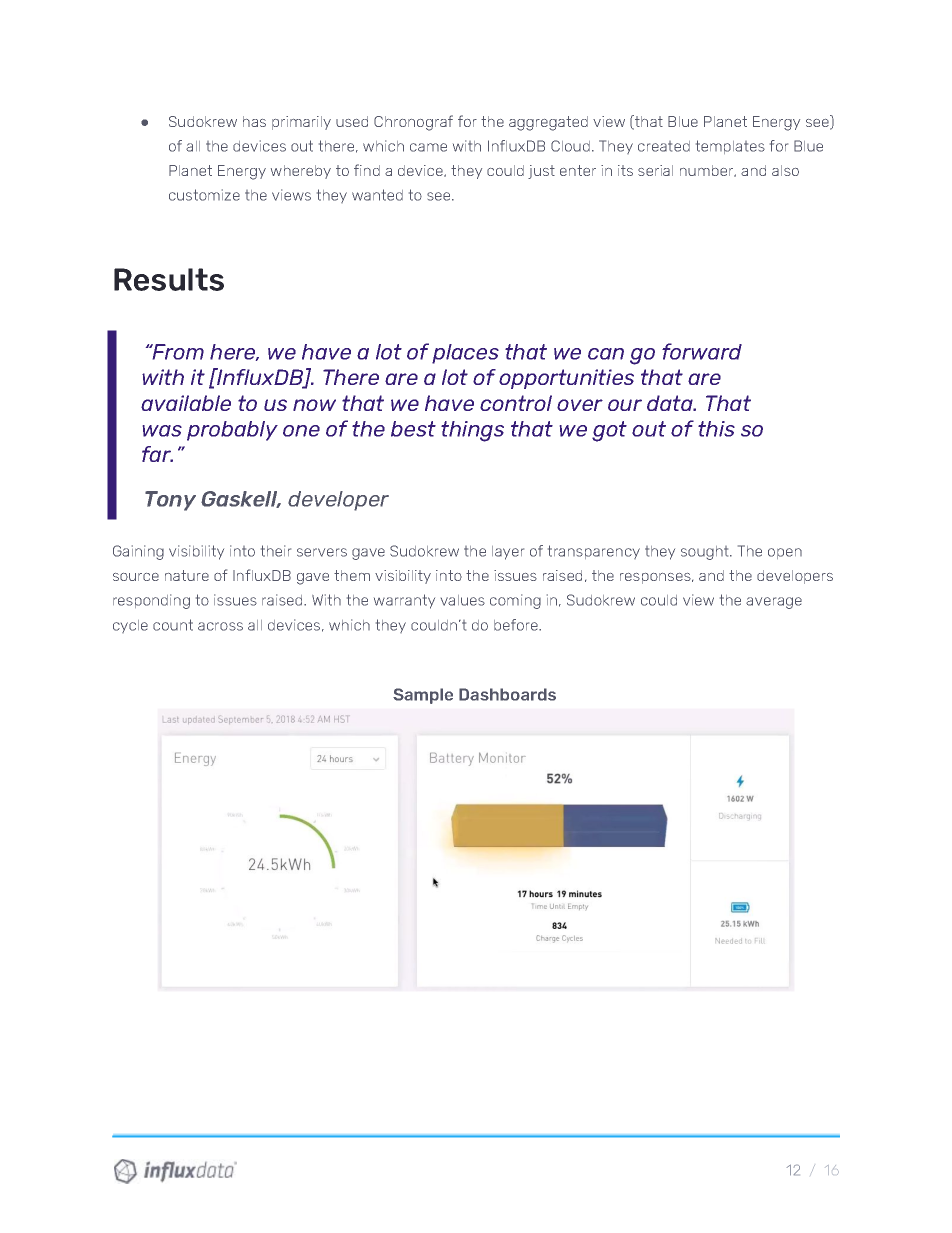 This screenshot has width=952, height=1233. Describe the element at coordinates (706, 553) in the screenshot. I see `sought` at that location.
